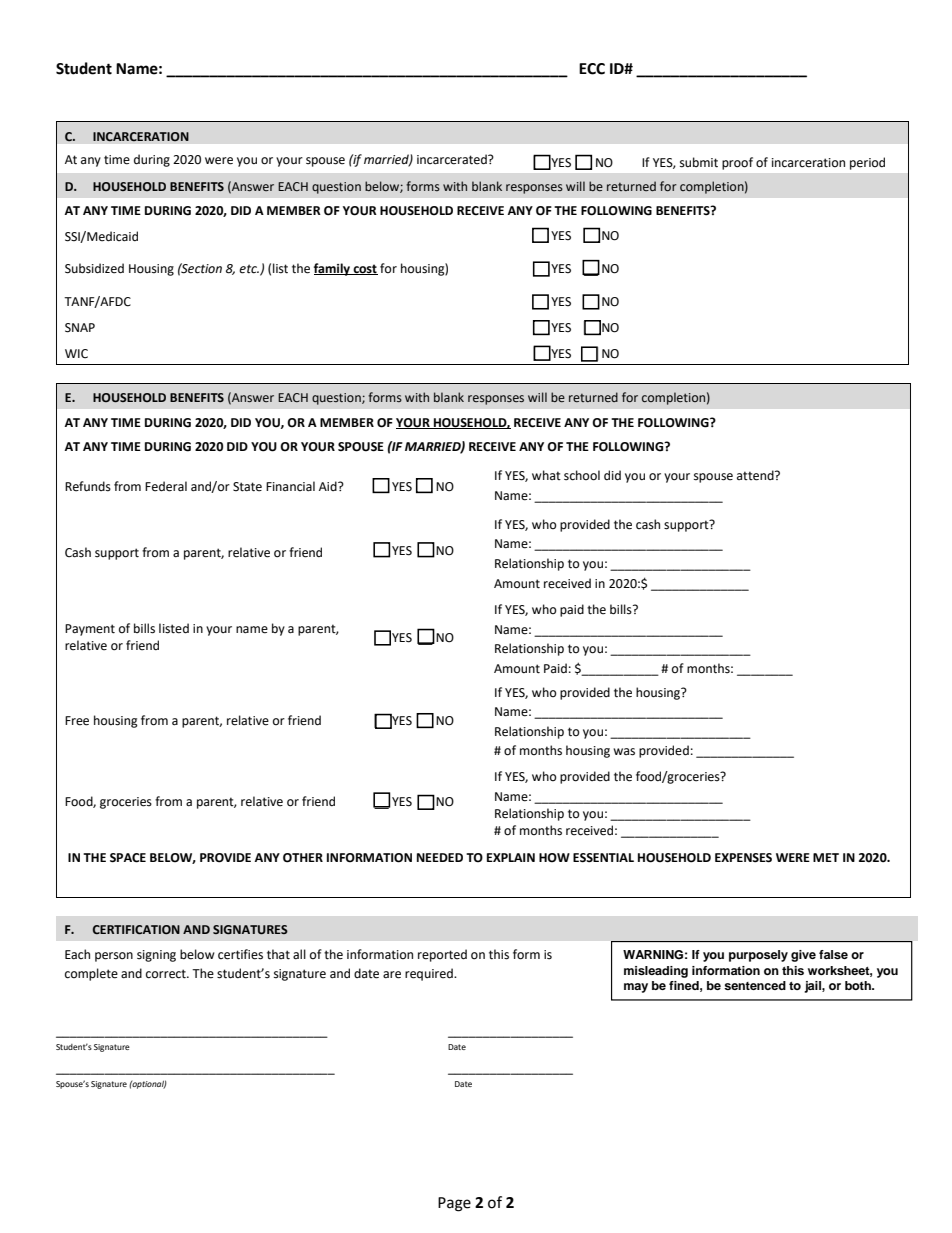 The height and width of the page is (1233, 952). What do you see at coordinates (128, 858) in the page?
I see `SPACE` at bounding box center [128, 858].
